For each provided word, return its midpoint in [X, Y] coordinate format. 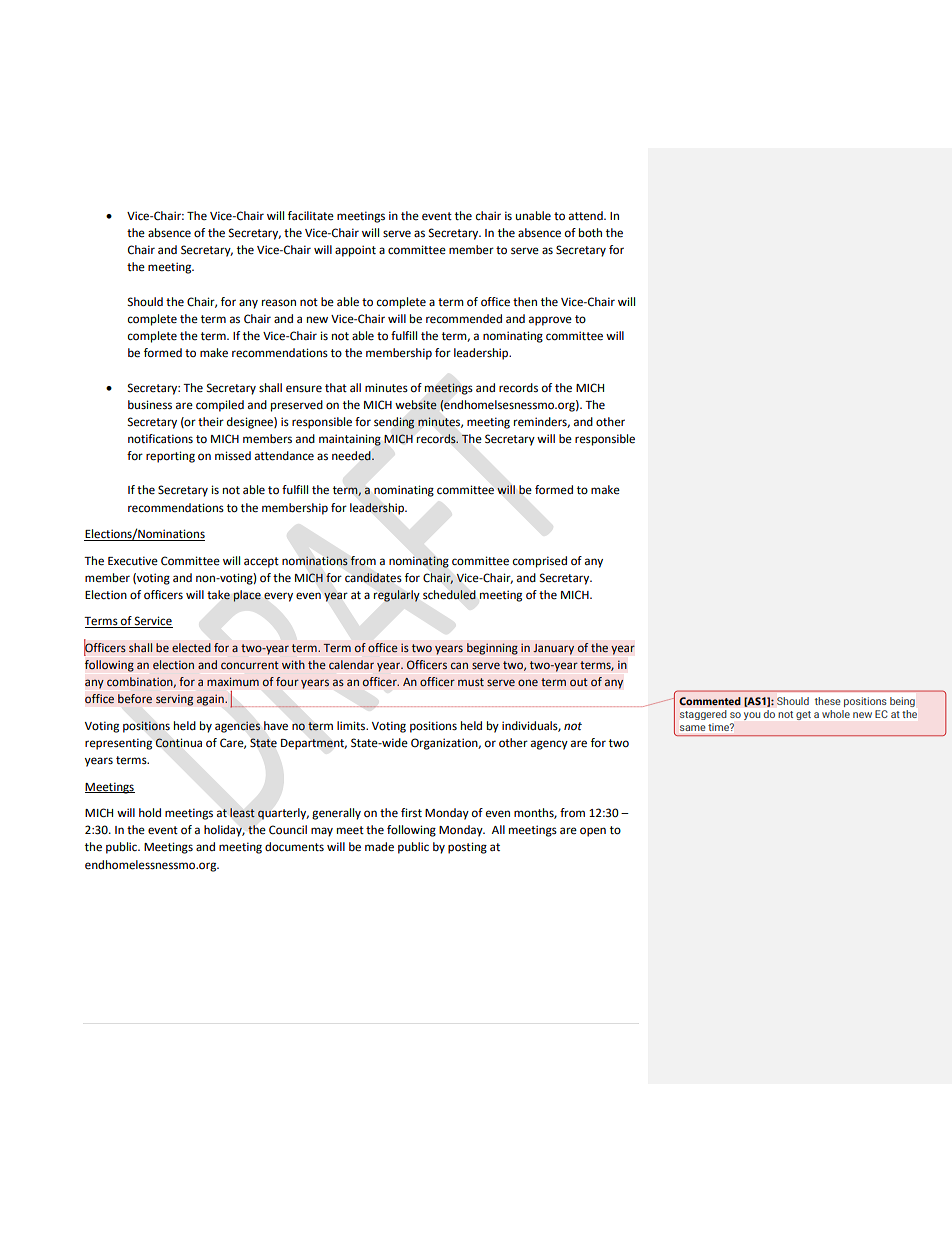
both [590, 233]
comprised [540, 562]
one [528, 682]
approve [550, 321]
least [242, 812]
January [553, 649]
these [828, 701]
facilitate [311, 216]
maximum [233, 681]
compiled [220, 406]
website [416, 405]
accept [261, 562]
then [525, 302]
